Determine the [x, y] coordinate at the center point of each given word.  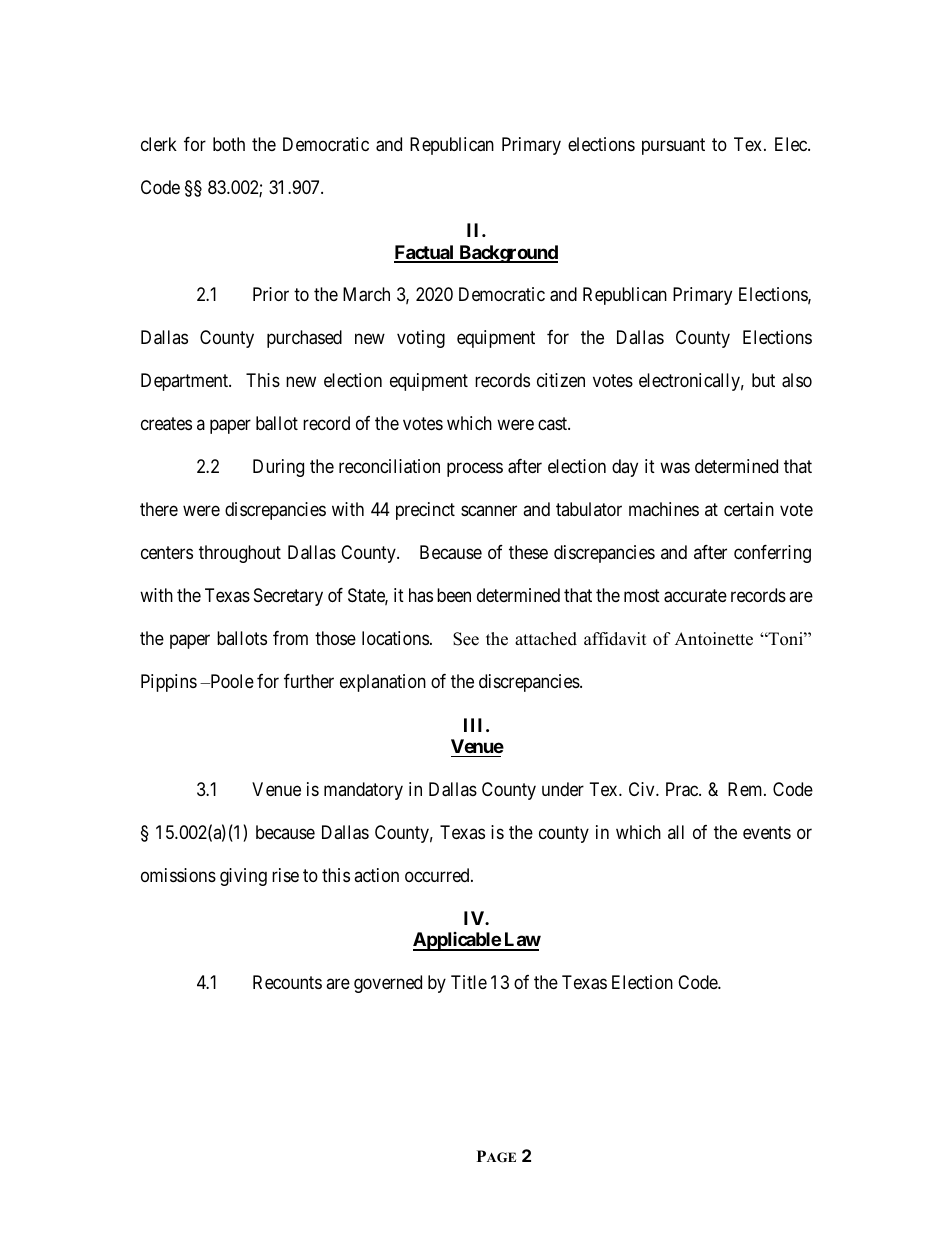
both [229, 144]
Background [507, 254]
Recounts [287, 982]
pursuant [673, 146]
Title [469, 982]
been [454, 595]
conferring [772, 554]
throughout [240, 554]
